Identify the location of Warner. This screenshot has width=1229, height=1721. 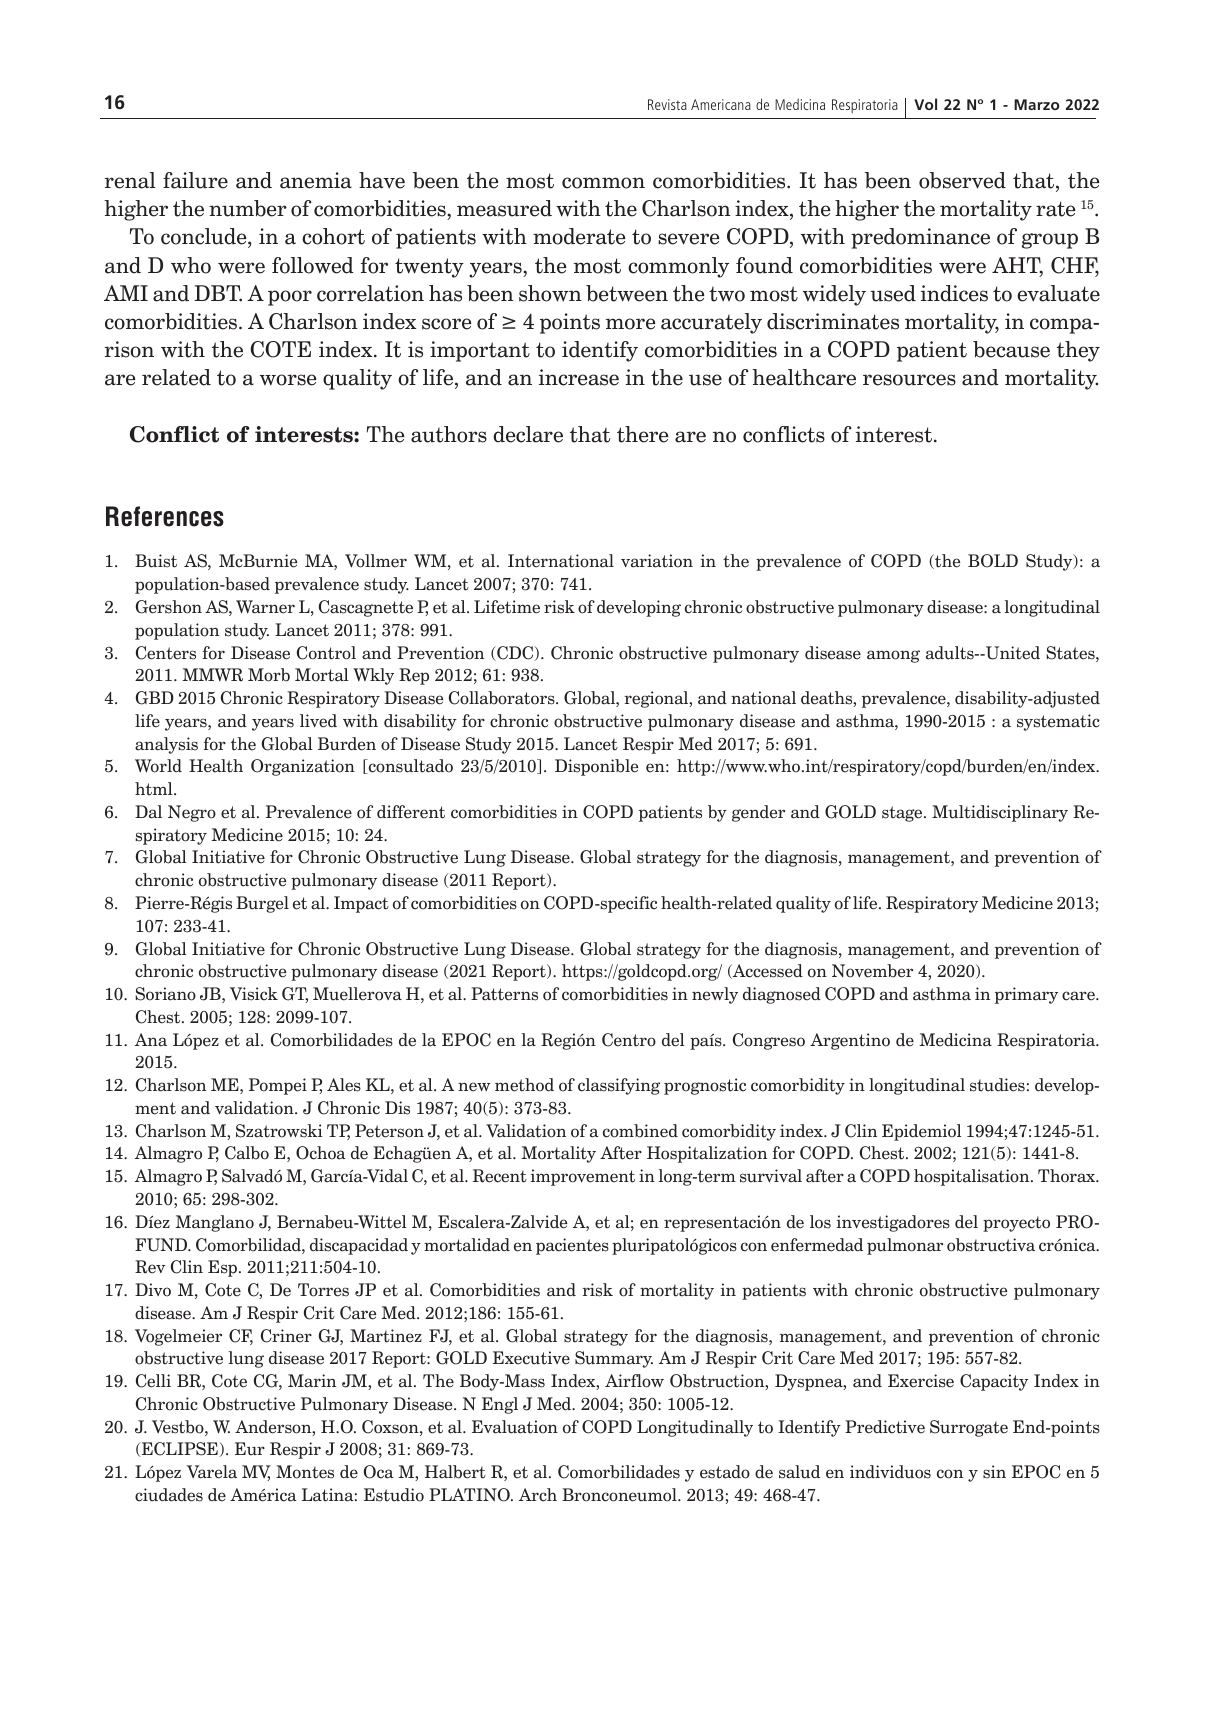
(265, 607).
